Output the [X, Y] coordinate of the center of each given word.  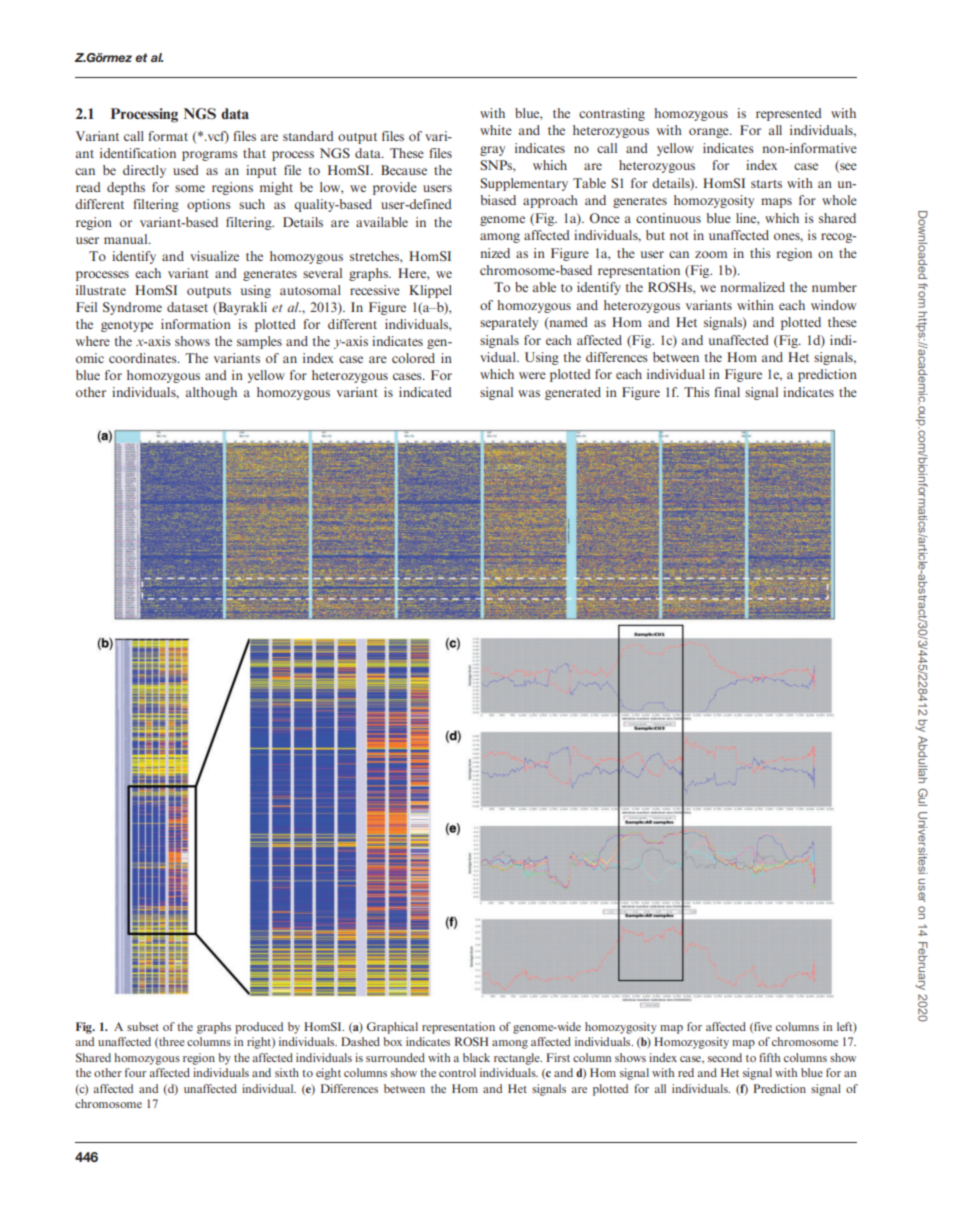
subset [143, 1026]
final [727, 392]
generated [573, 393]
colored [413, 358]
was [529, 393]
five [762, 1027]
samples [259, 342]
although [211, 393]
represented [789, 114]
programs [210, 156]
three [171, 1042]
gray [492, 151]
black [476, 1057]
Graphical [392, 1028]
